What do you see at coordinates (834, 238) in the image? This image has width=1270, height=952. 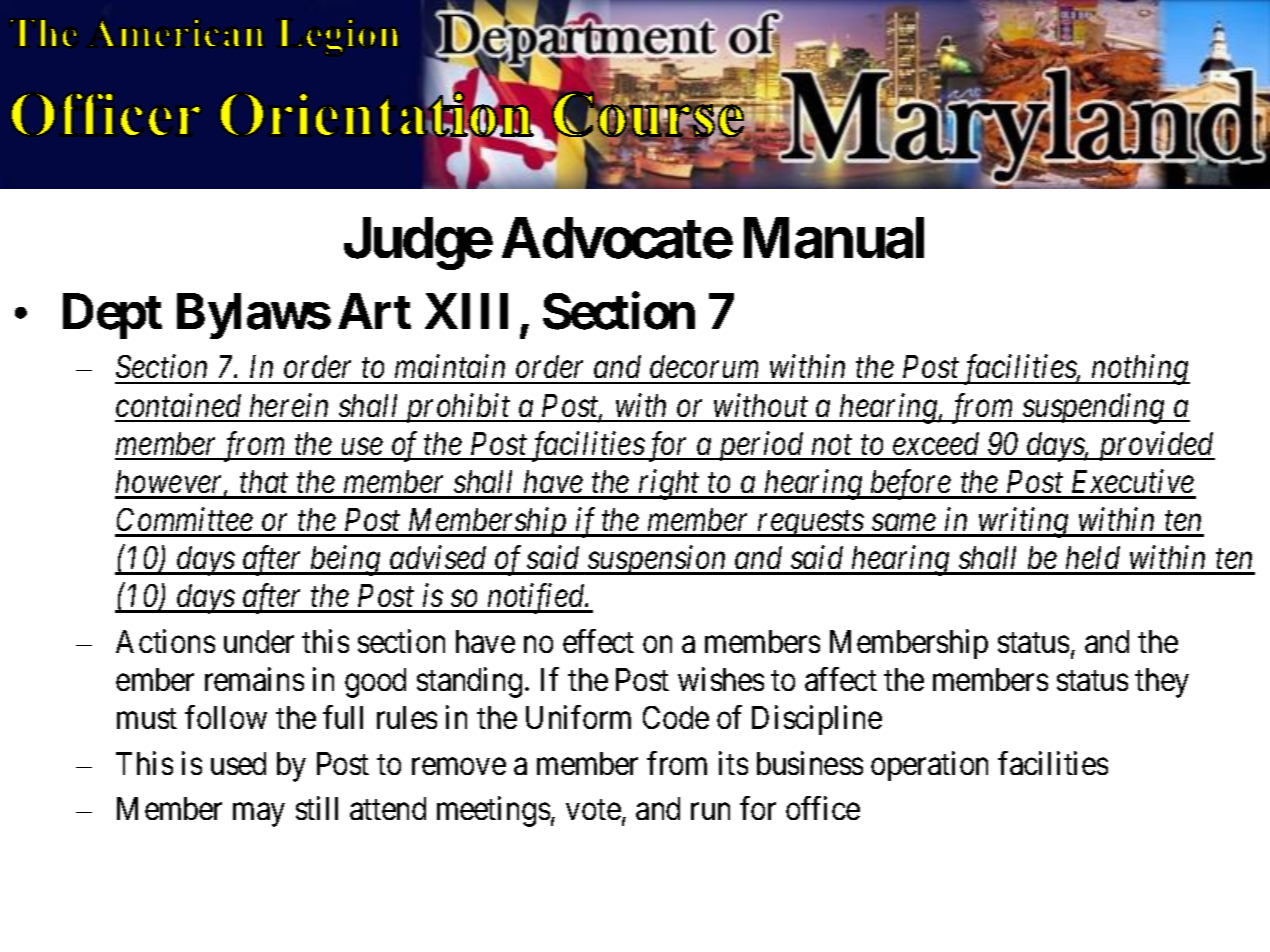 I see `Manual` at bounding box center [834, 238].
